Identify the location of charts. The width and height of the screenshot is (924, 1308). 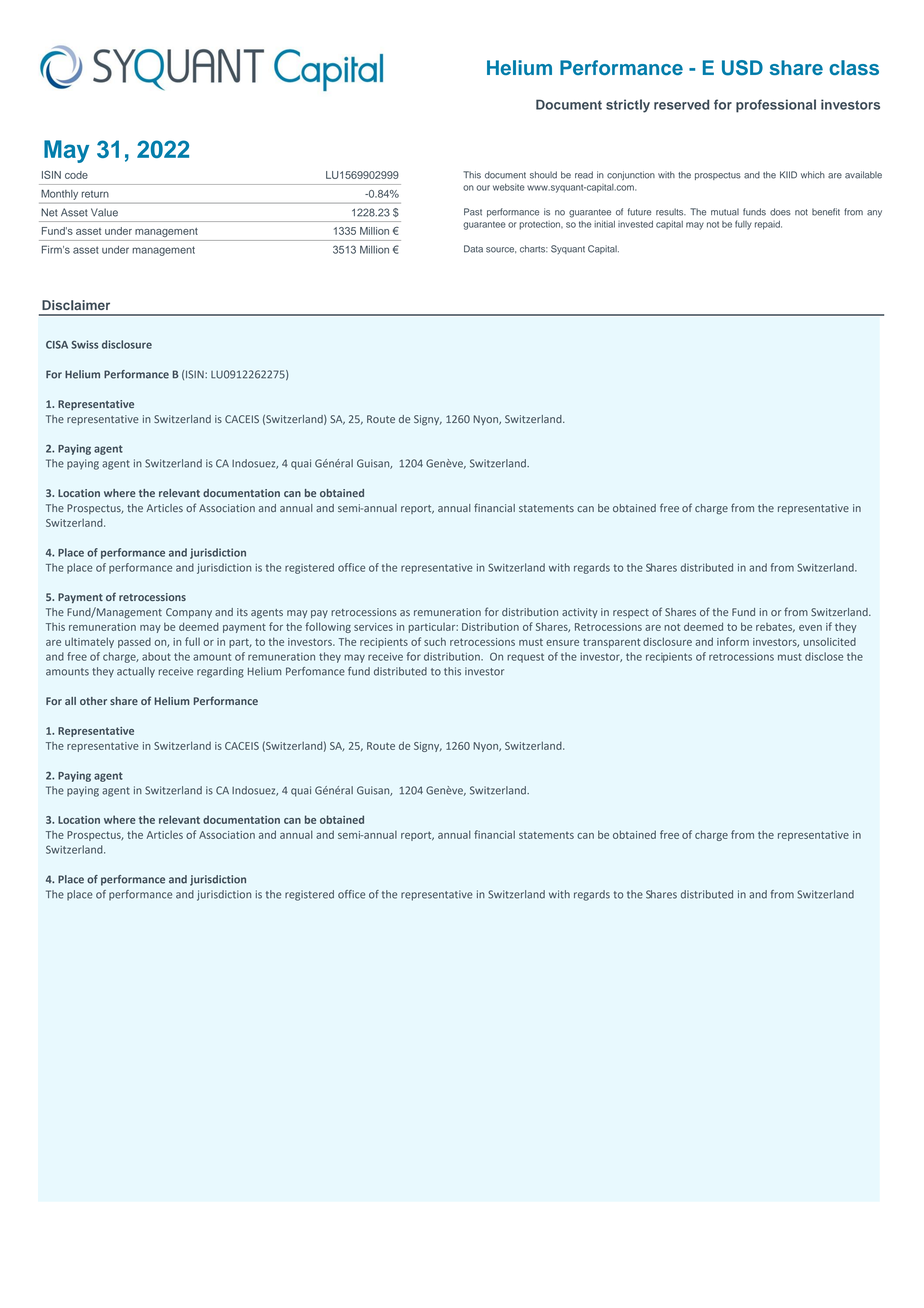
(534, 249).
